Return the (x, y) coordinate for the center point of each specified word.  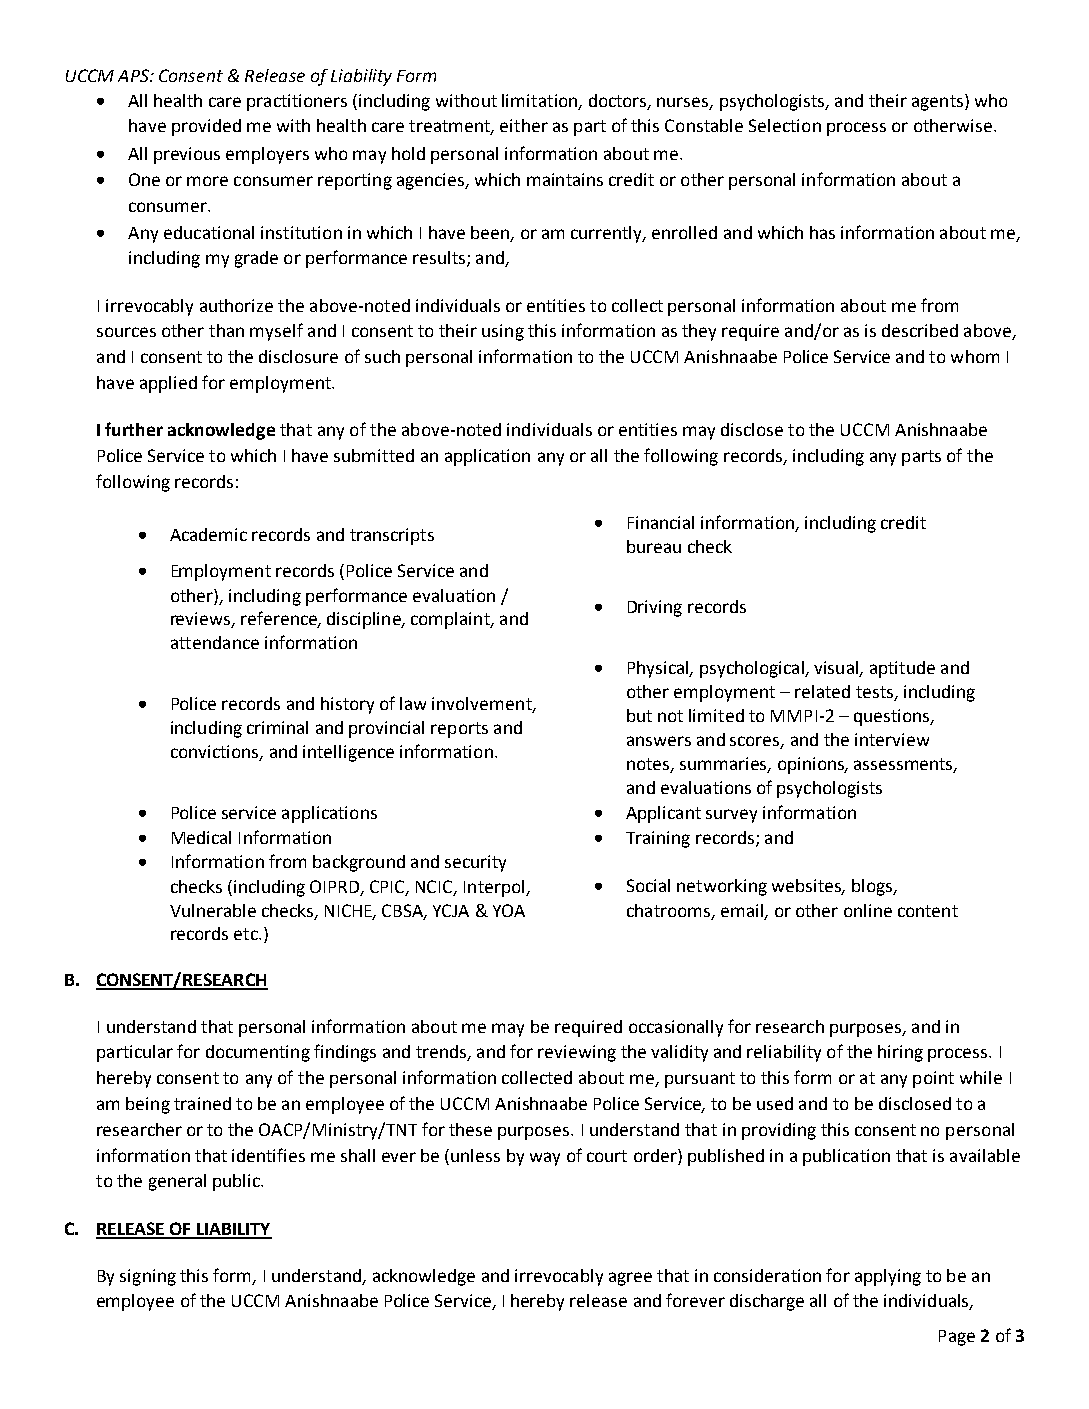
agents (939, 102)
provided (206, 127)
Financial (661, 522)
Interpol (495, 888)
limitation (541, 101)
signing (148, 1277)
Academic (208, 534)
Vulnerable (213, 910)
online (868, 910)
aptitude (902, 669)
